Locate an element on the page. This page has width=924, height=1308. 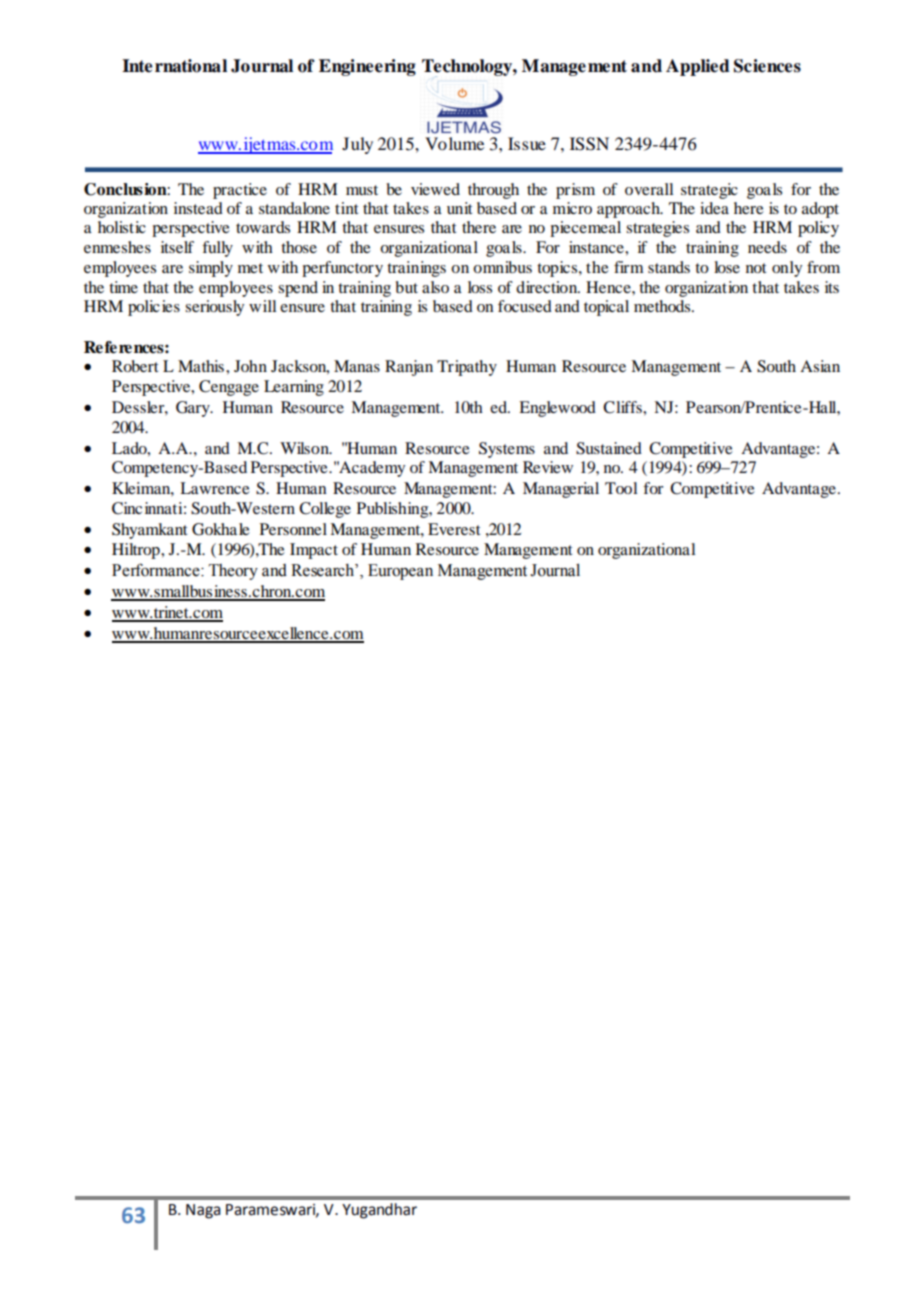
Sciences is located at coordinates (767, 66).
